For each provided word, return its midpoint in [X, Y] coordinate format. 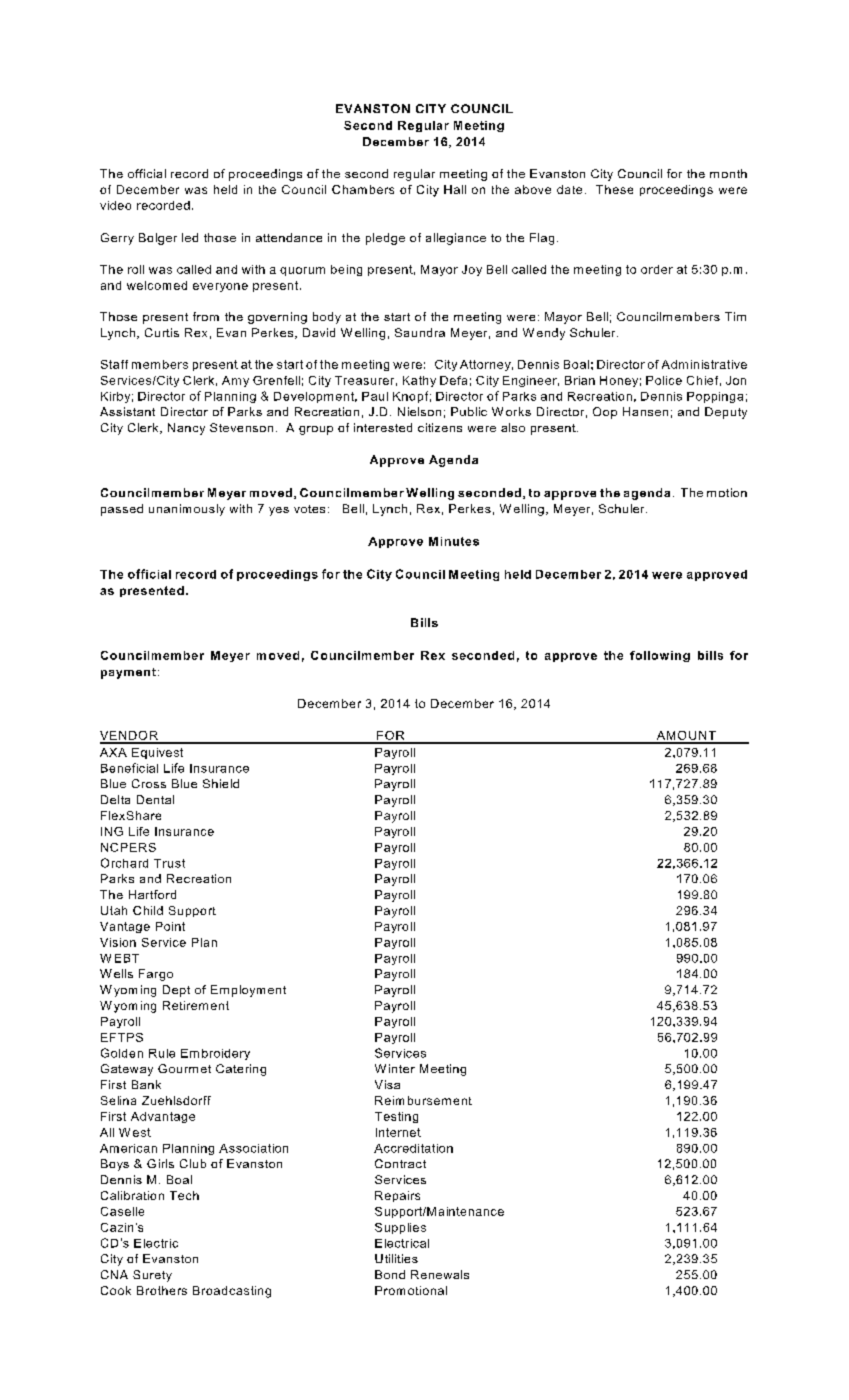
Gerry [117, 239]
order [657, 269]
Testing [396, 1117]
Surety [152, 1276]
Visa [387, 1084]
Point [170, 926]
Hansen [645, 411]
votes [309, 509]
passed [122, 510]
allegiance [456, 239]
